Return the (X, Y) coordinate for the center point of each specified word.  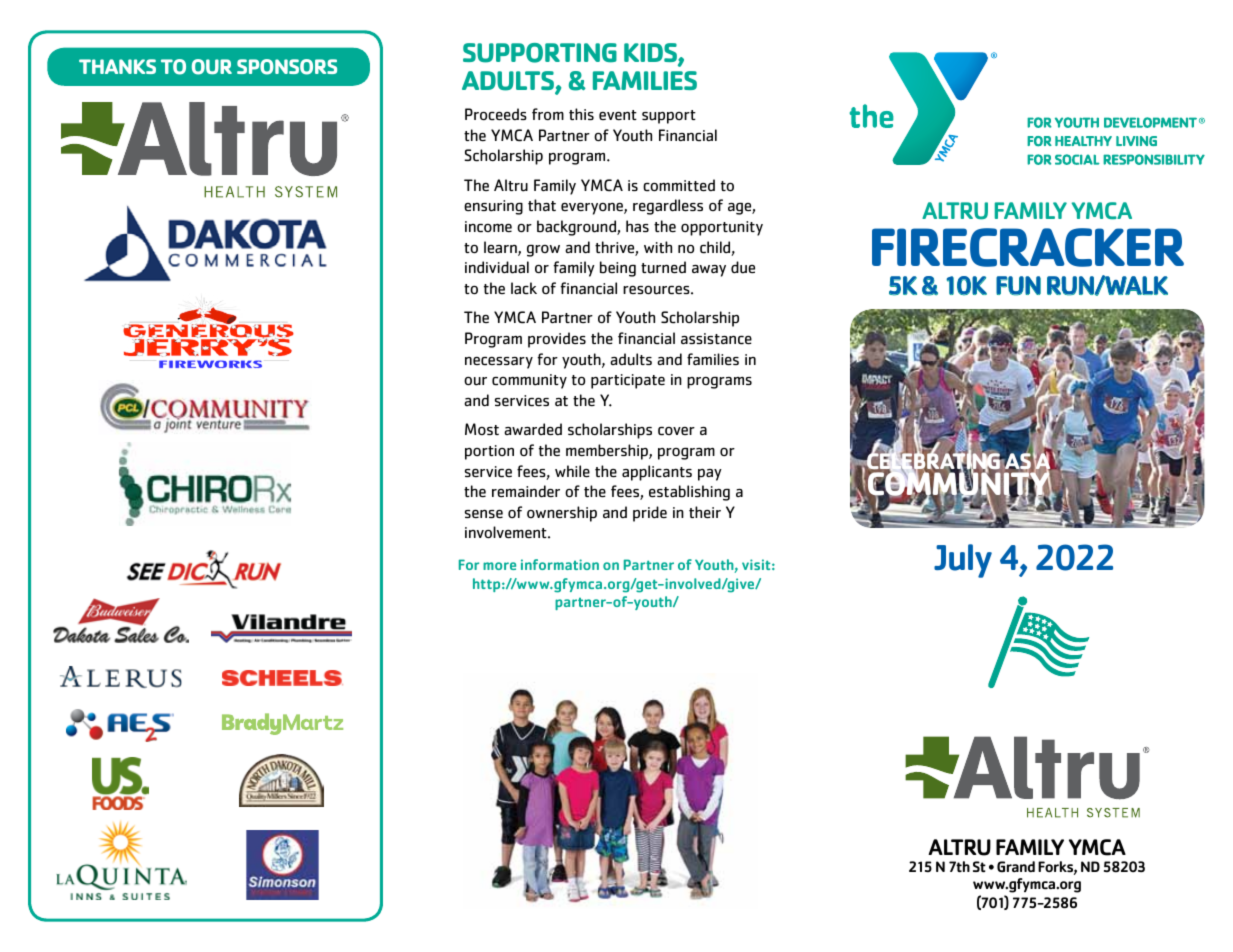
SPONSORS (287, 67)
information (560, 564)
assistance (716, 339)
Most (482, 429)
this (581, 114)
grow (543, 250)
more (499, 566)
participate (628, 381)
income (488, 227)
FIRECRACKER (1028, 247)
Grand (1016, 867)
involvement (507, 532)
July (963, 561)
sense (484, 514)
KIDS (651, 54)
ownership (562, 514)
